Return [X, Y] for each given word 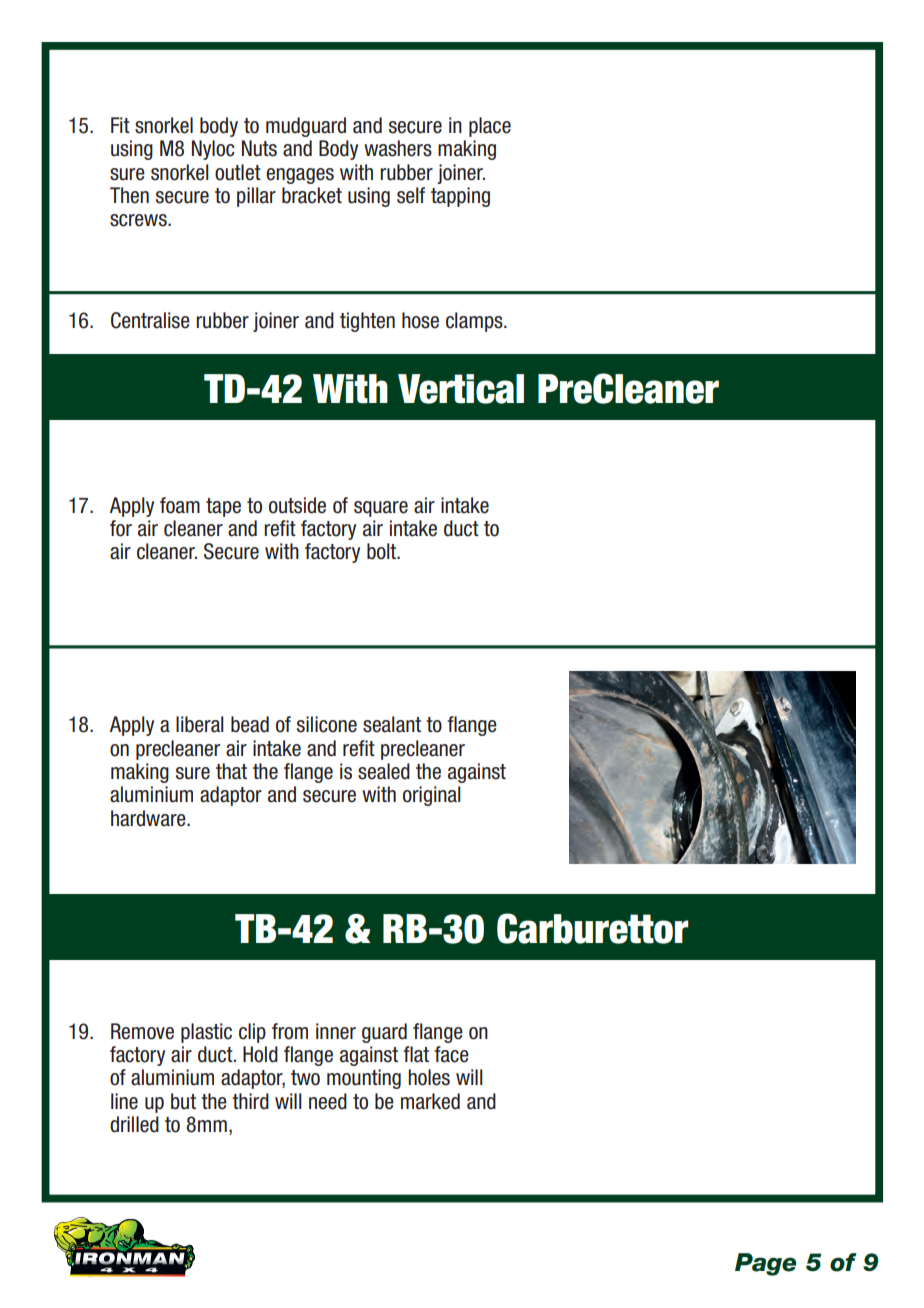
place [490, 127]
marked [430, 1101]
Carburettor [592, 928]
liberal [200, 724]
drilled [134, 1124]
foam [180, 505]
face [451, 1054]
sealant [392, 724]
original [432, 796]
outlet [238, 172]
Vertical [461, 389]
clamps [475, 322]
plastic [206, 1033]
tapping [460, 197]
